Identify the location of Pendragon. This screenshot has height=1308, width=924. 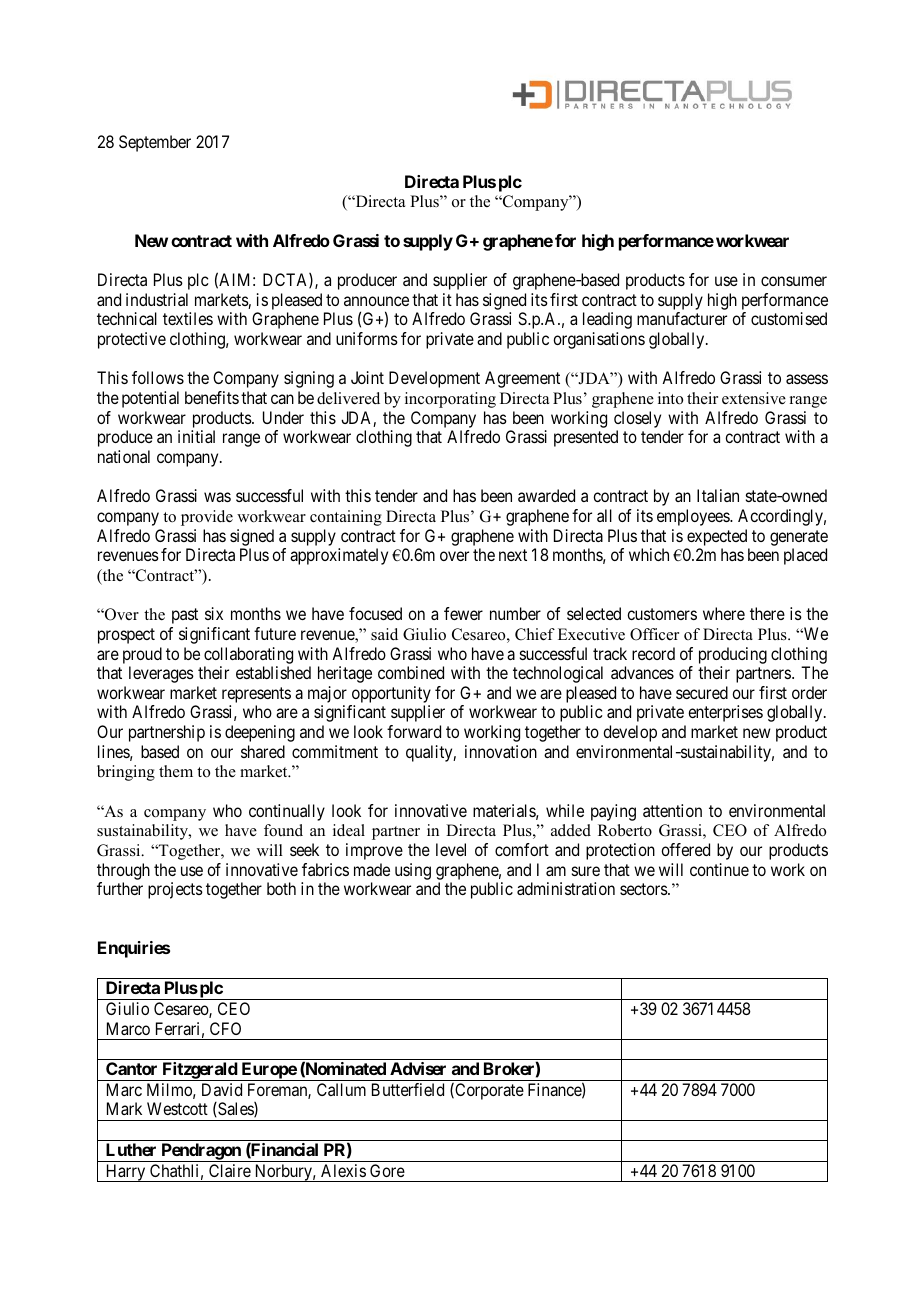
(201, 1152).
